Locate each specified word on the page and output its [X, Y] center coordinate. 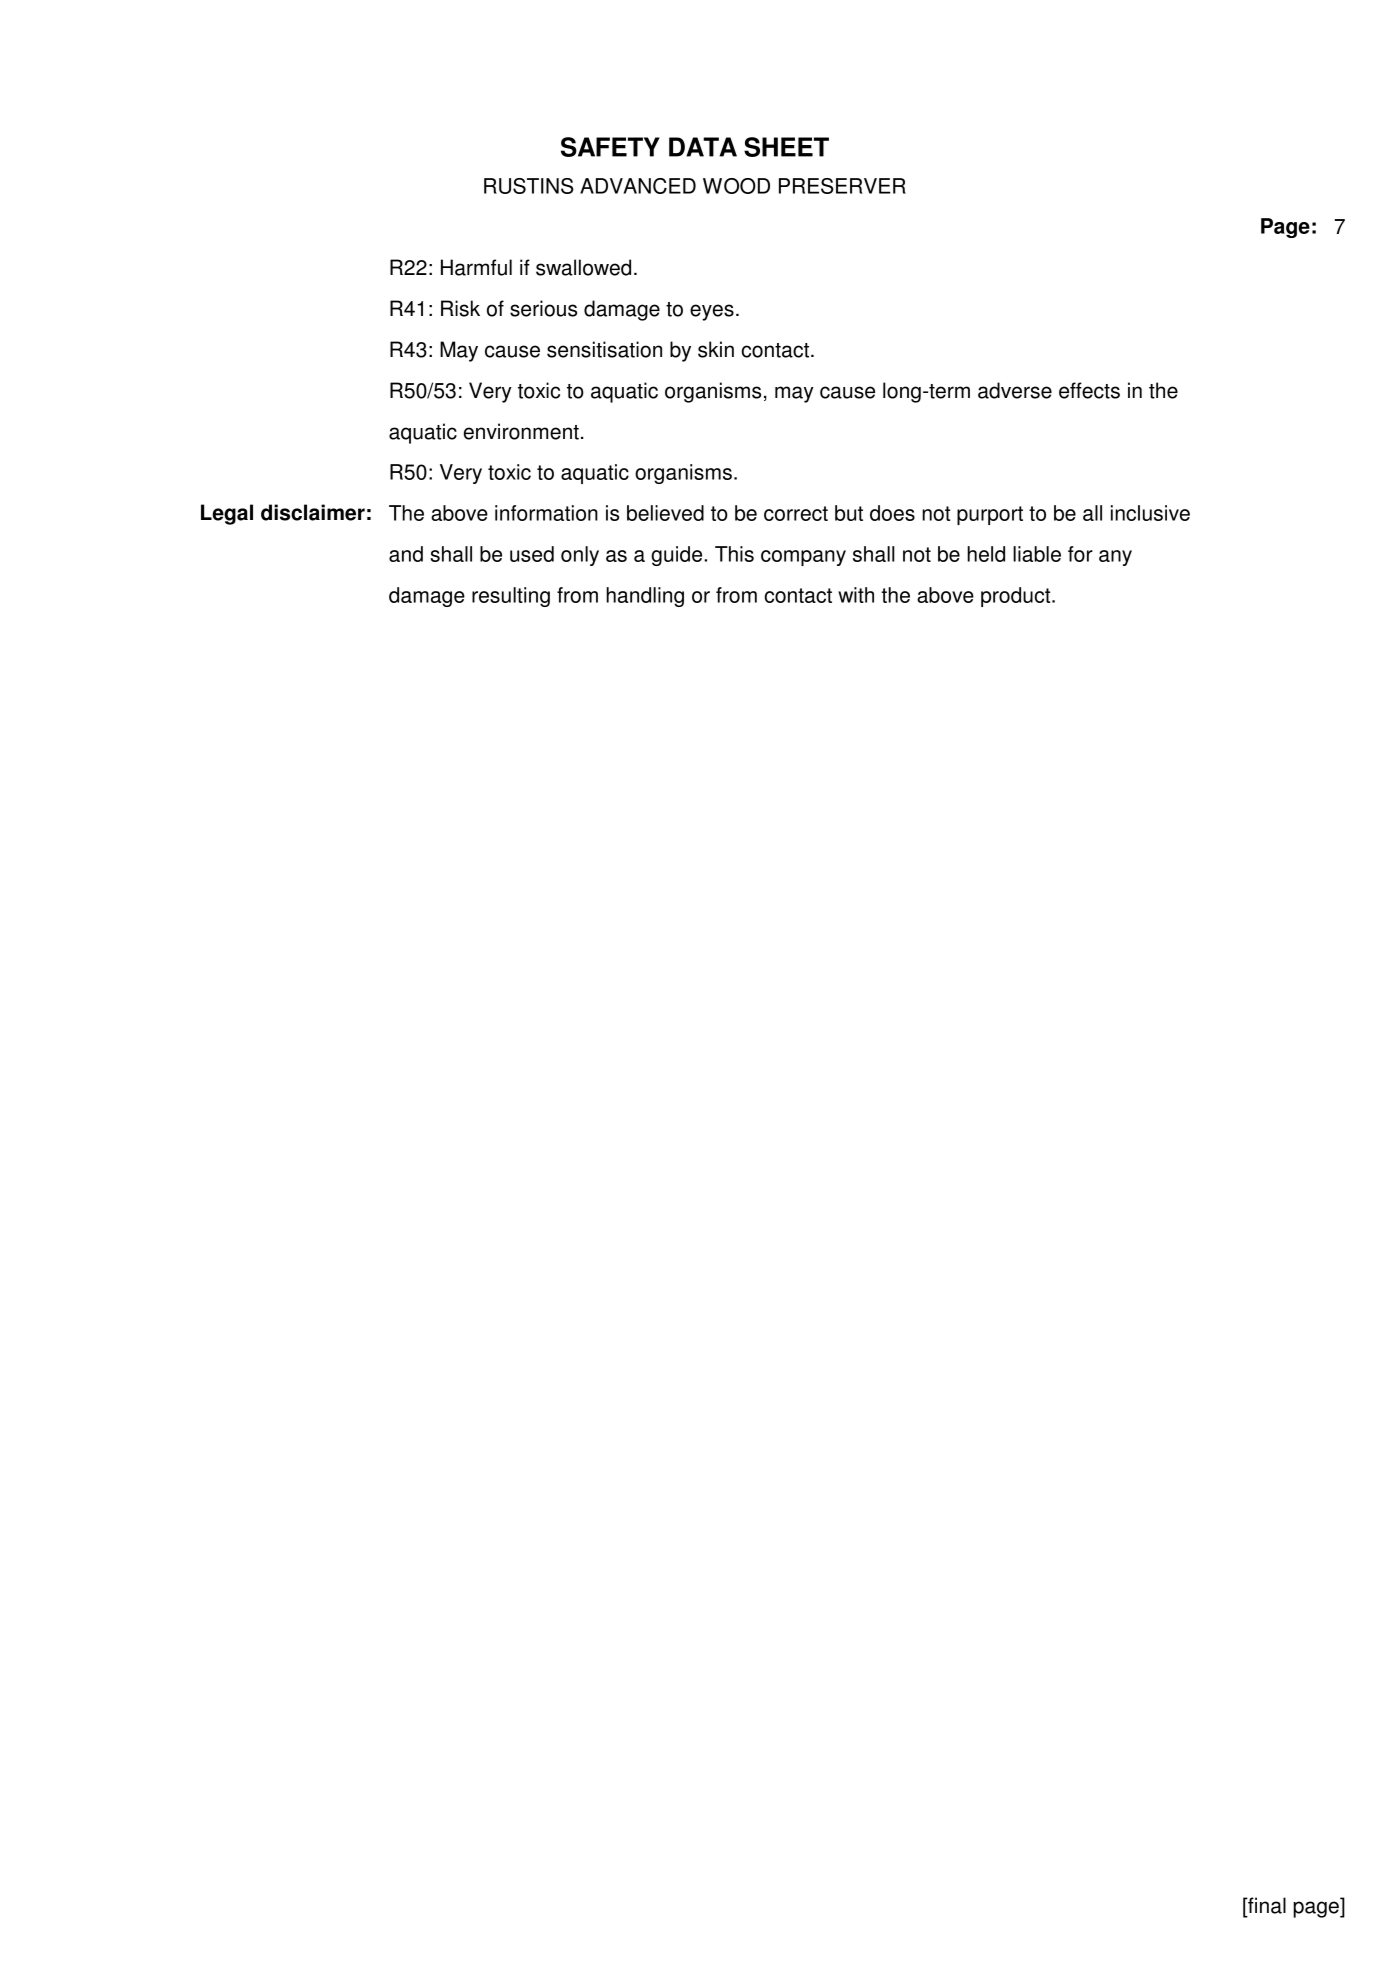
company [803, 558]
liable [1037, 554]
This [734, 554]
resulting [511, 597]
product [1017, 597]
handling [645, 597]
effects [1089, 390]
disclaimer [313, 512]
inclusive [1150, 513]
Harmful [476, 267]
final [1266, 1905]
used [532, 554]
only [580, 556]
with [856, 595]
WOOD [736, 186]
